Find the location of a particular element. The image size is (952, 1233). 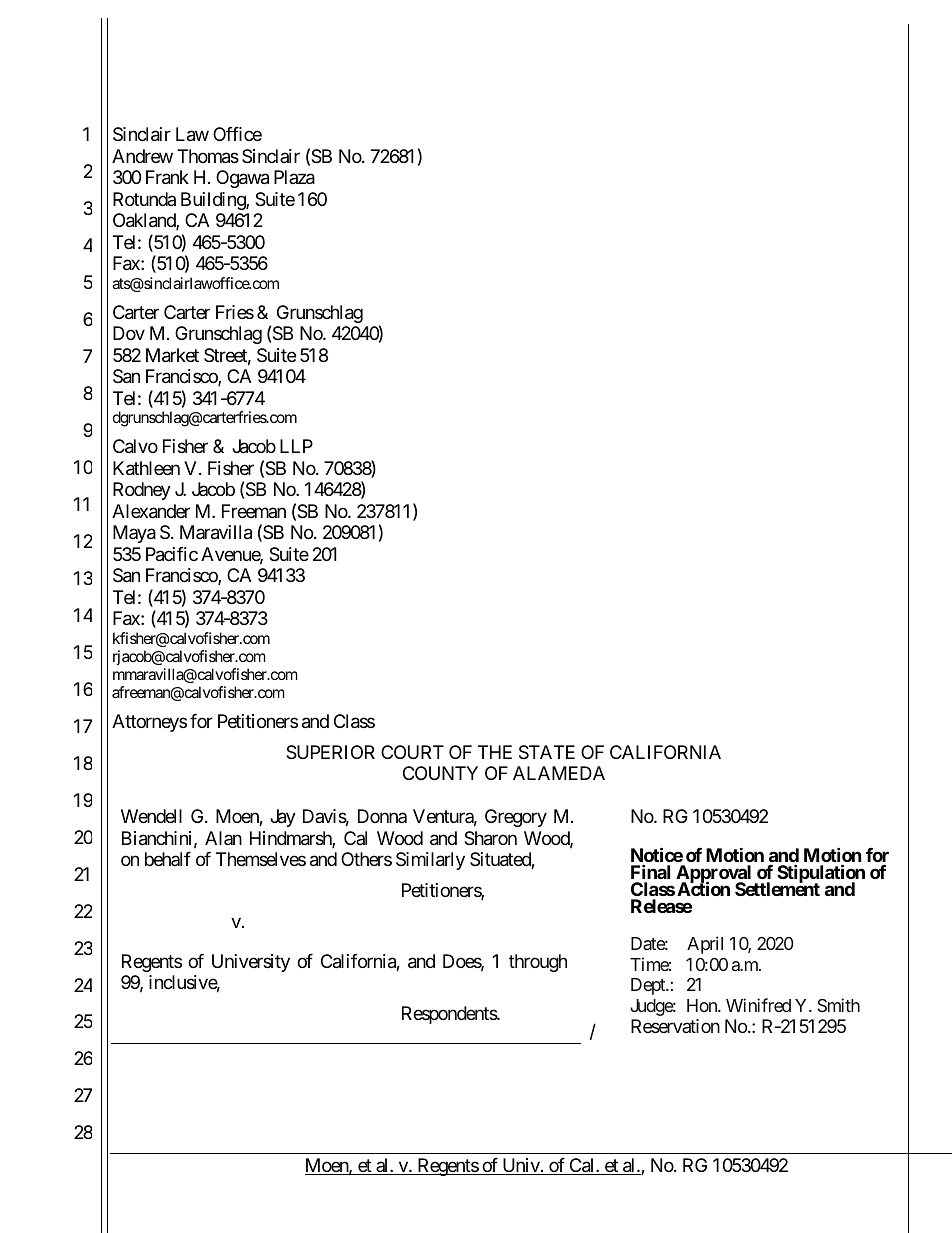

Ogawa is located at coordinates (242, 179).
